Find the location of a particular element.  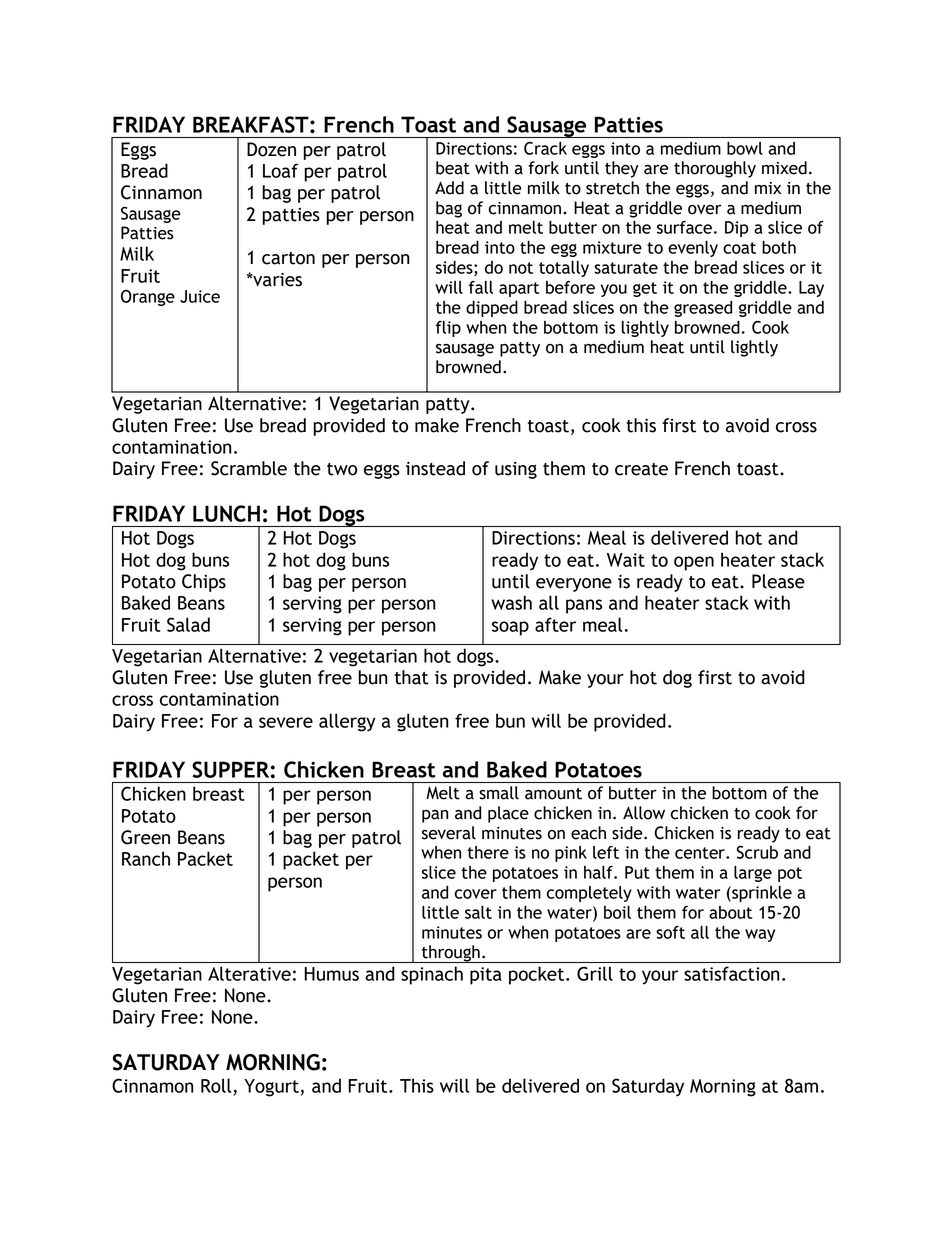

Roll is located at coordinates (217, 1086).
